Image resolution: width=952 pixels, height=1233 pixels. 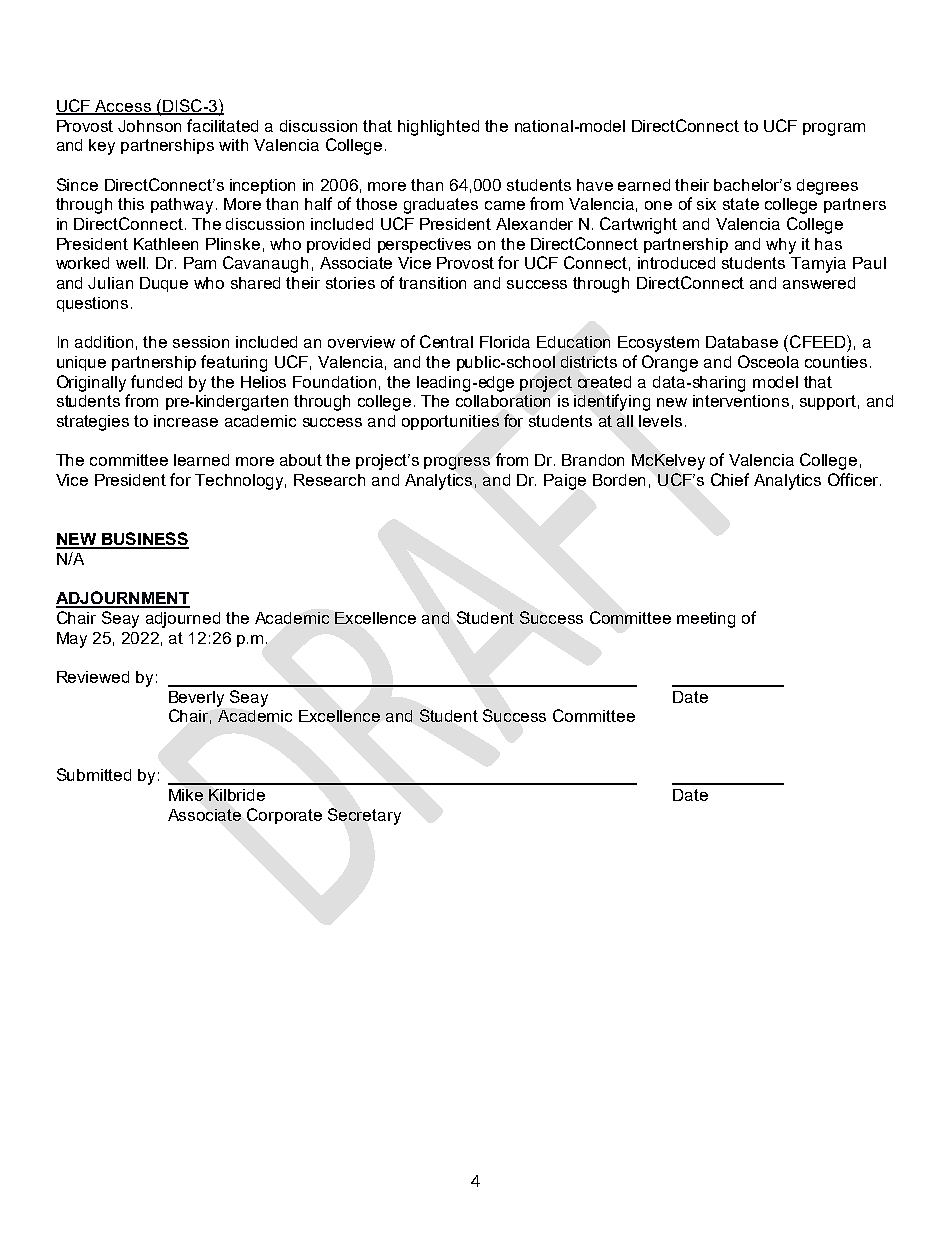 I want to click on meeting, so click(x=706, y=620).
